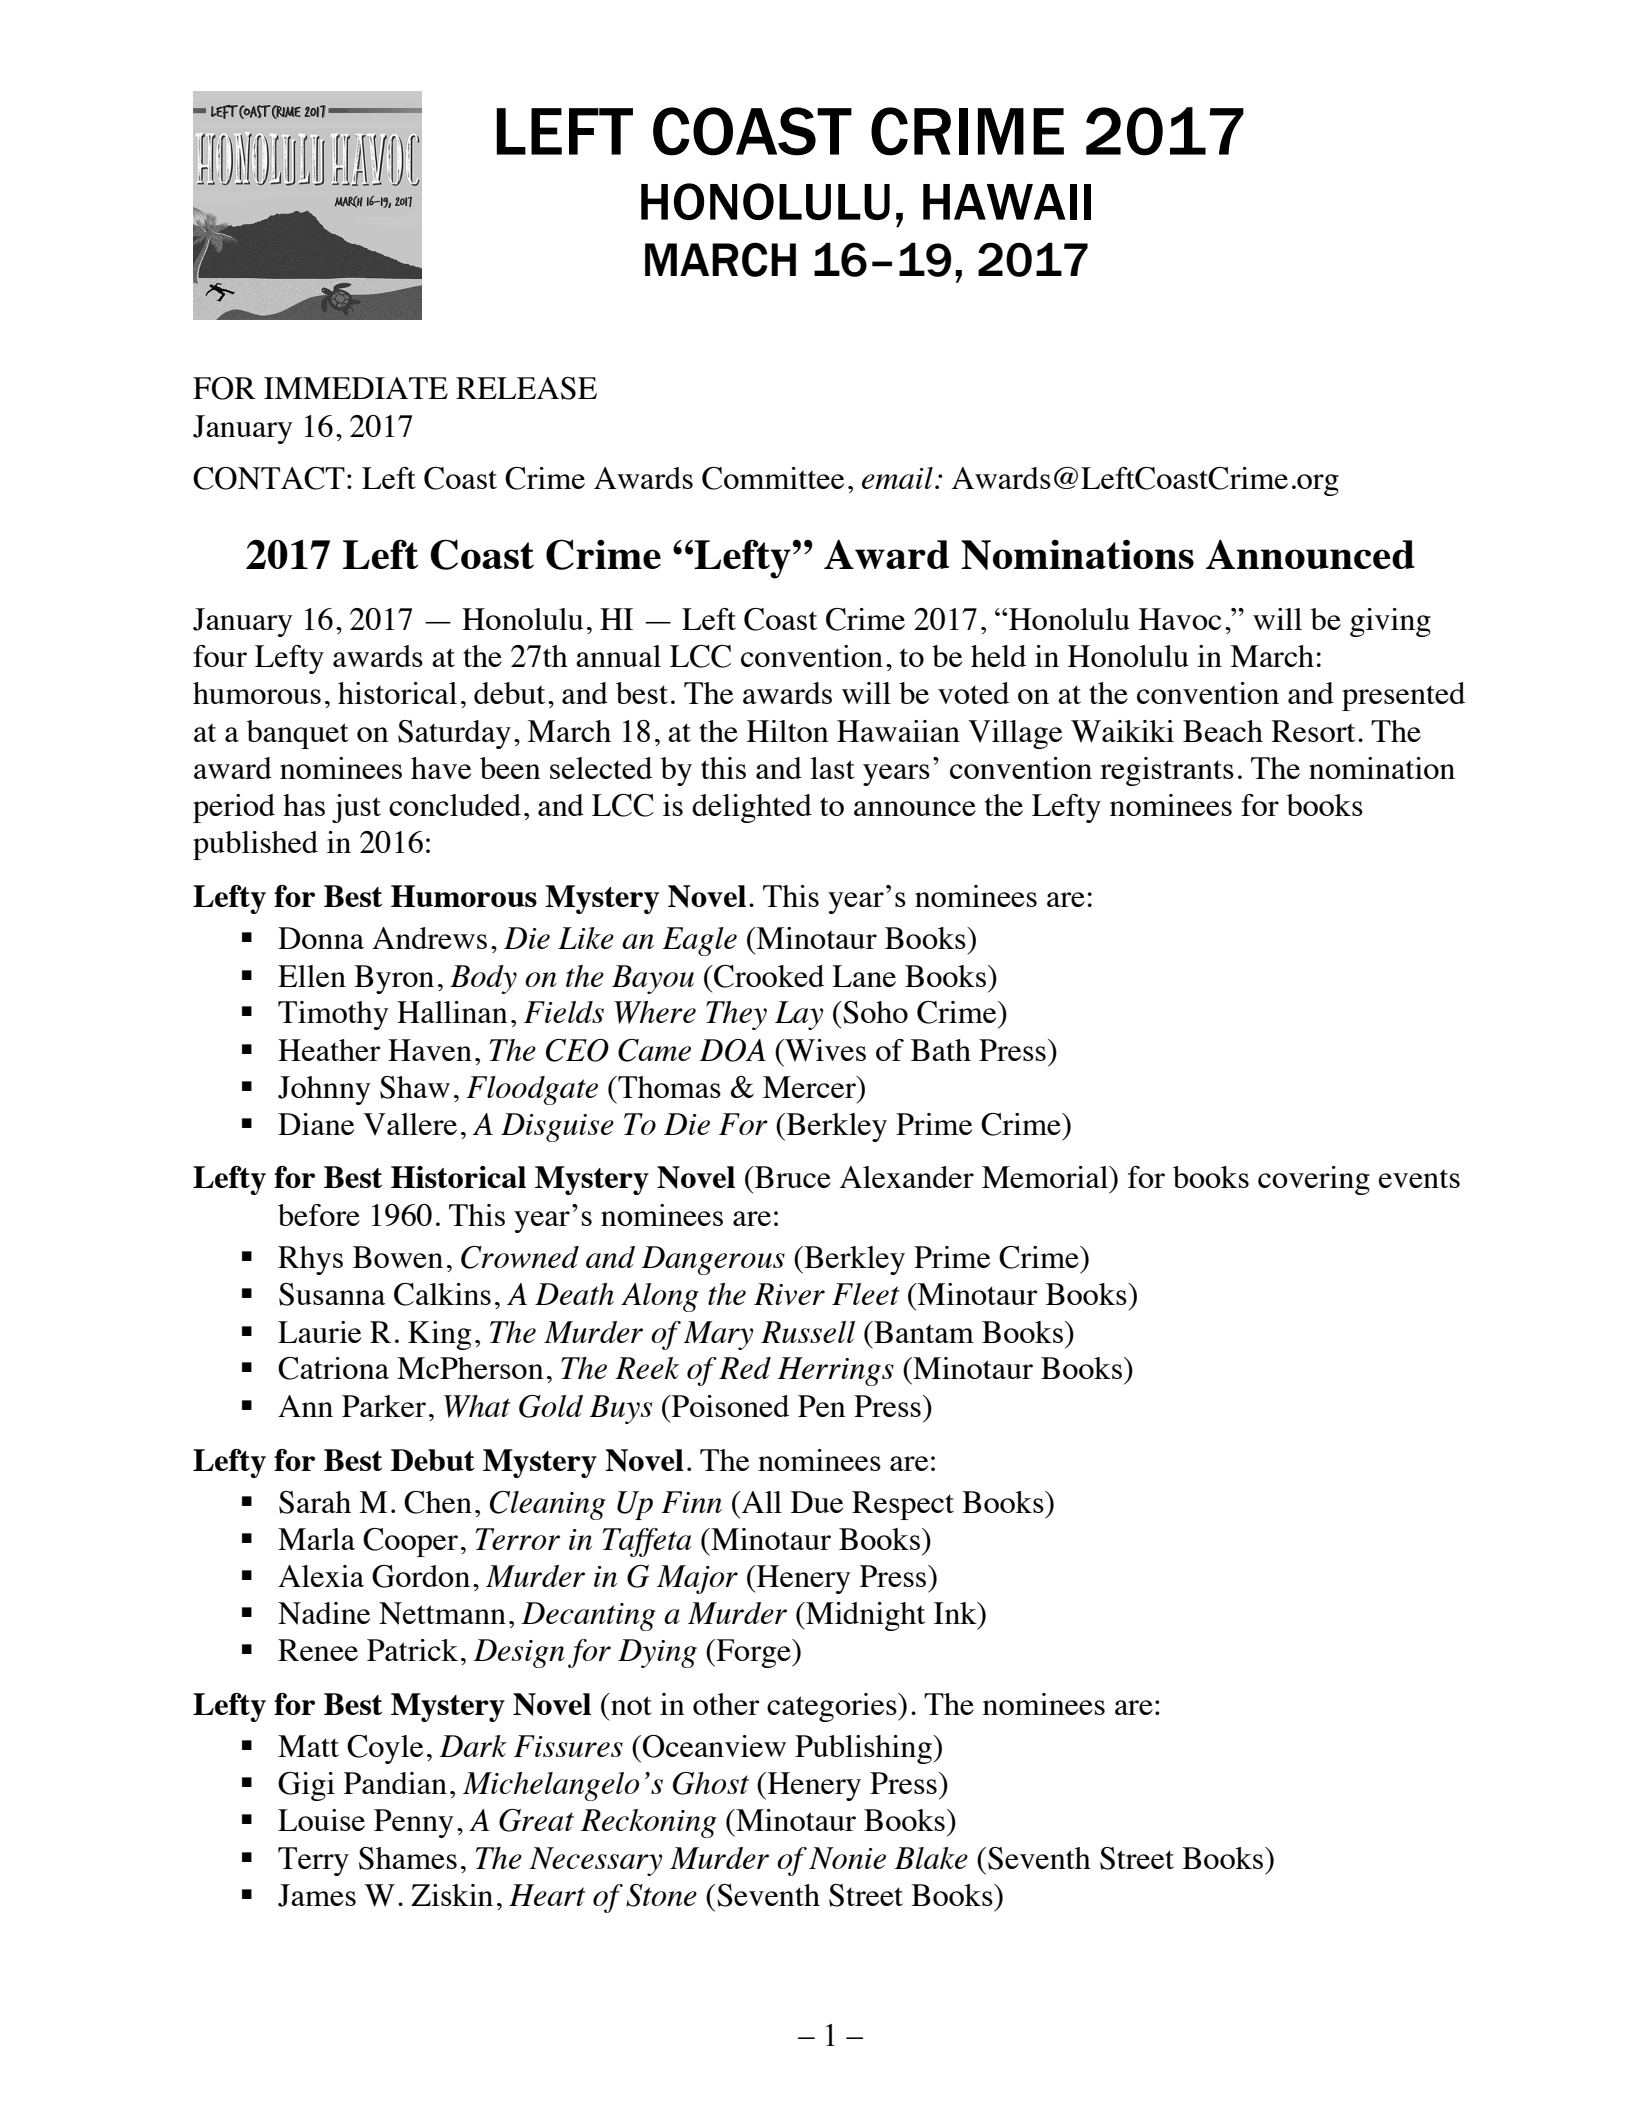  Describe the element at coordinates (773, 478) in the document. I see `Committee` at that location.
